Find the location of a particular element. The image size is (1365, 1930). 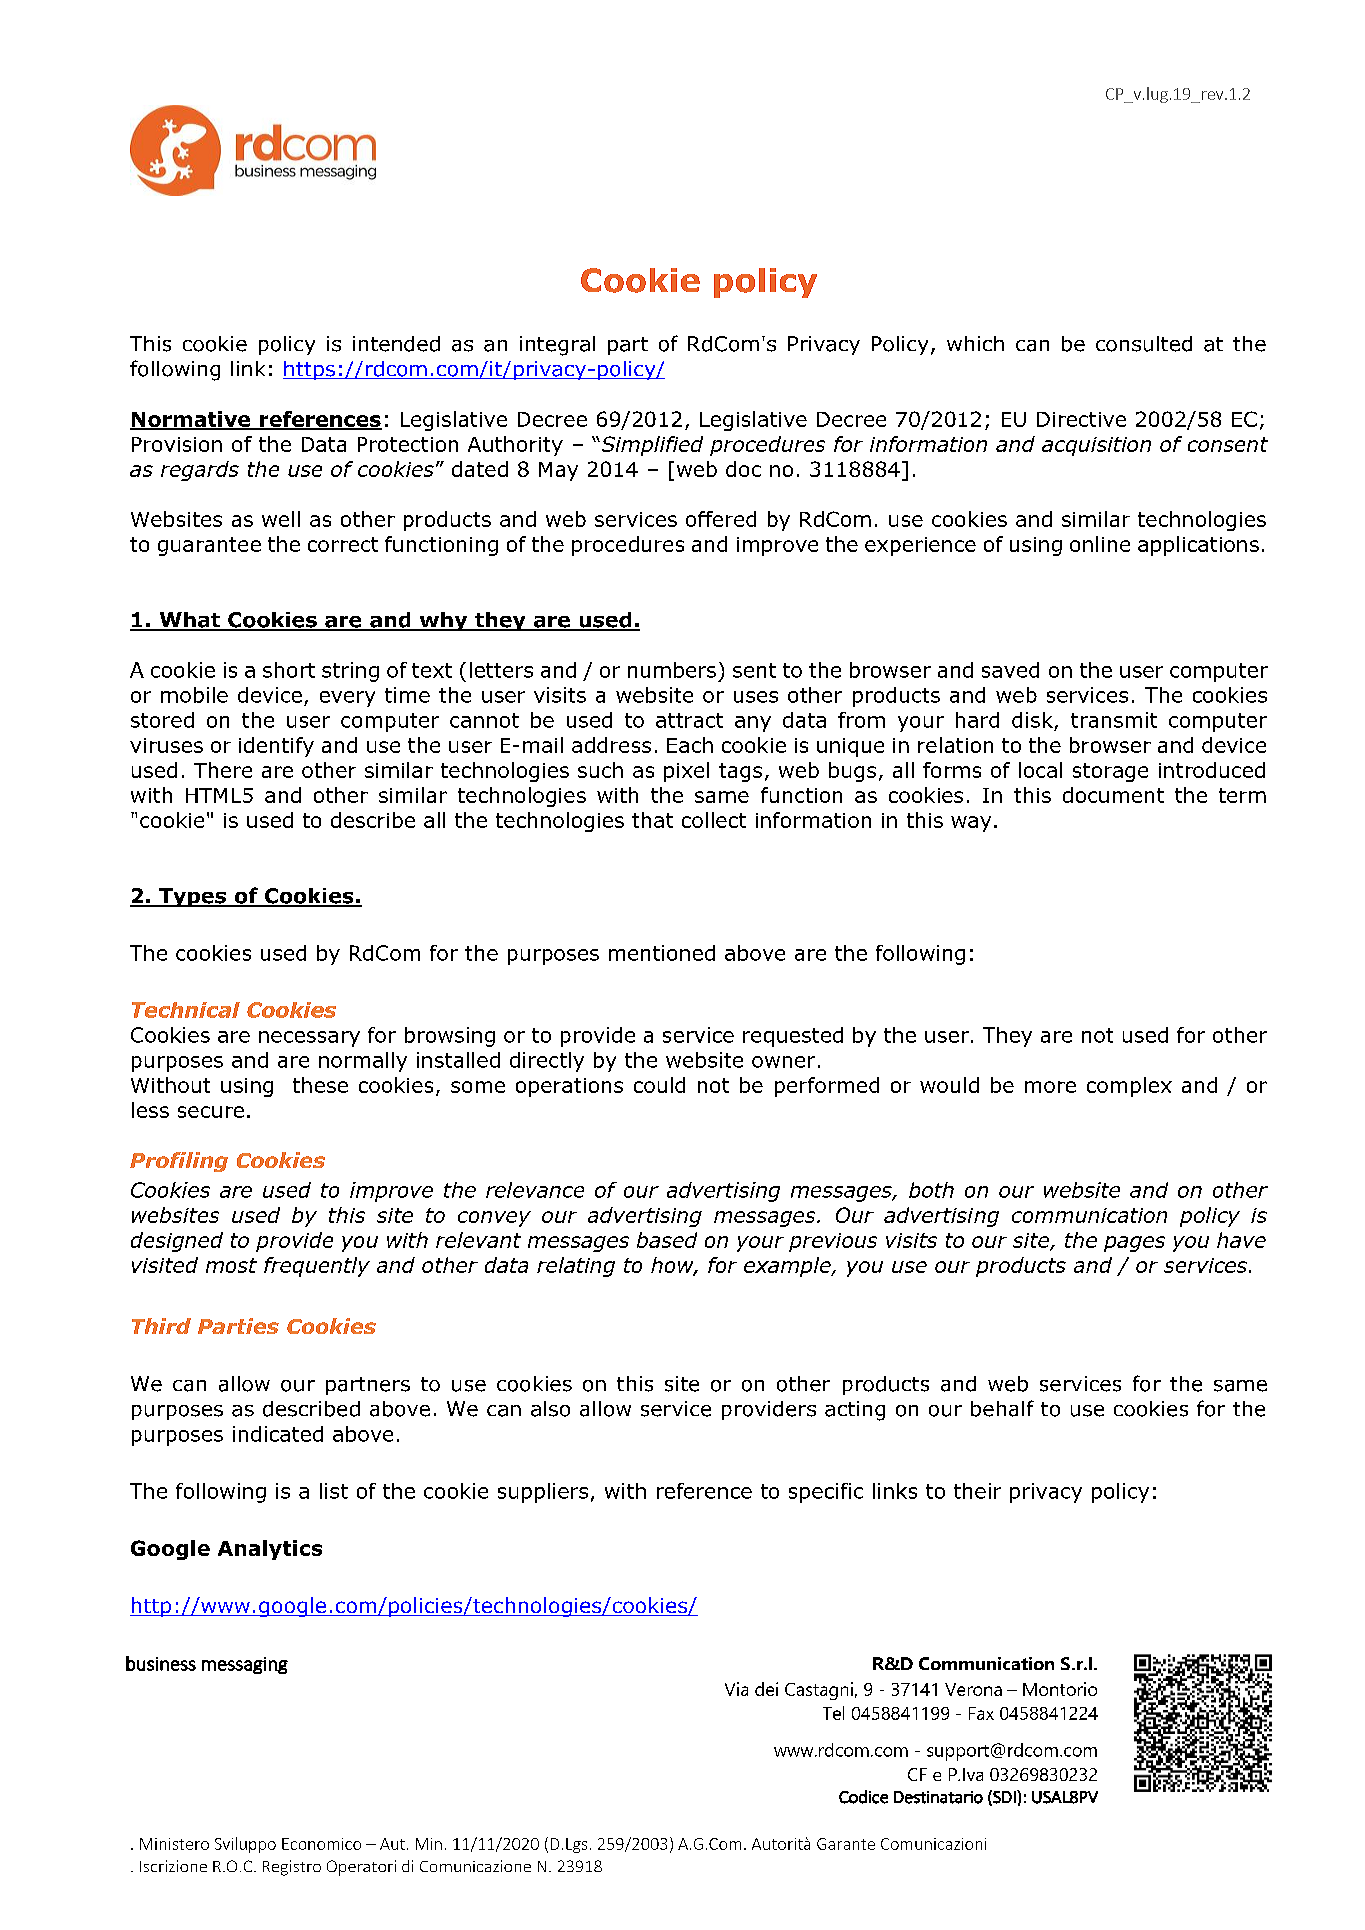

collect is located at coordinates (714, 820).
